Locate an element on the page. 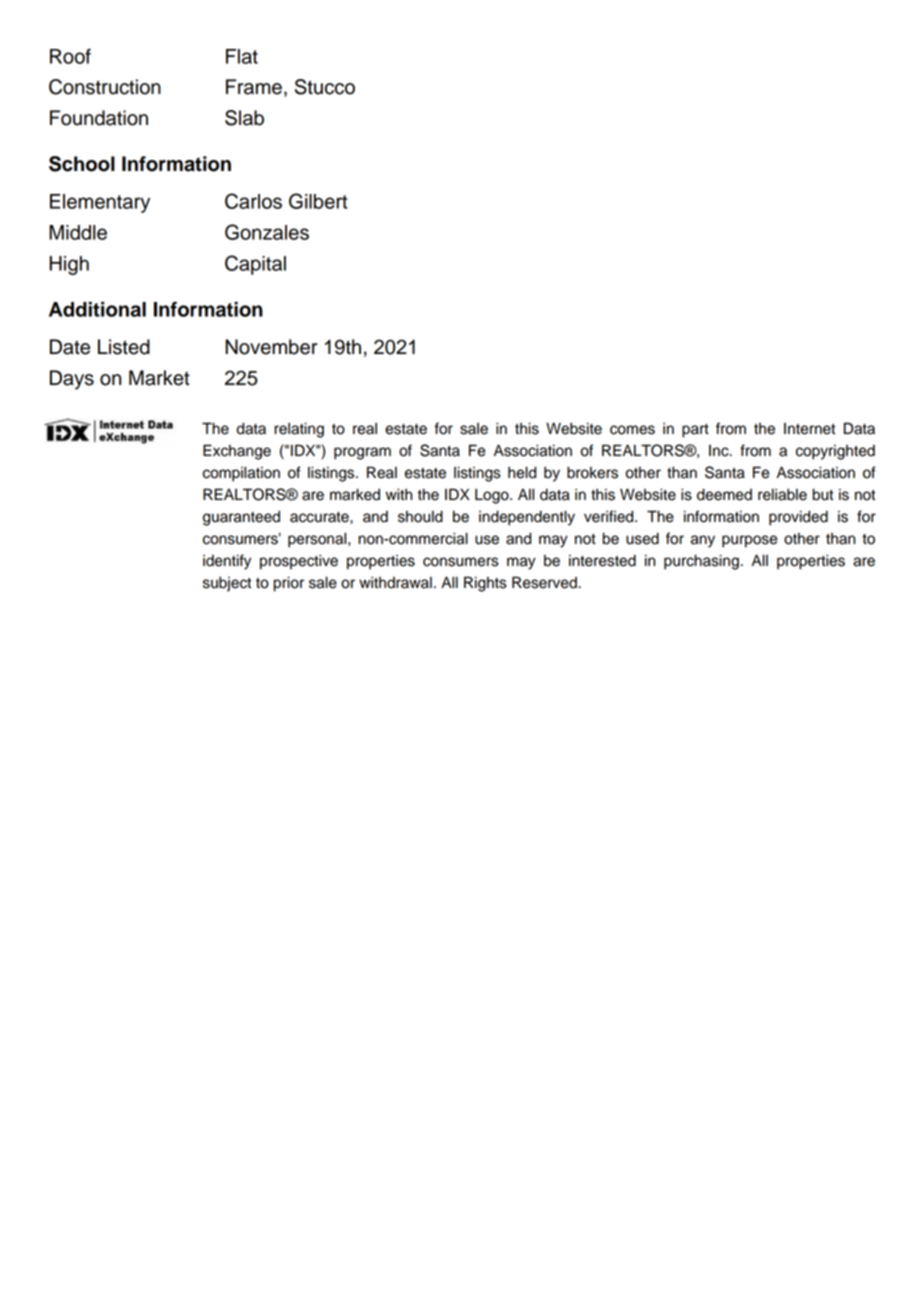 The image size is (924, 1308). Gonzales is located at coordinates (267, 232).
